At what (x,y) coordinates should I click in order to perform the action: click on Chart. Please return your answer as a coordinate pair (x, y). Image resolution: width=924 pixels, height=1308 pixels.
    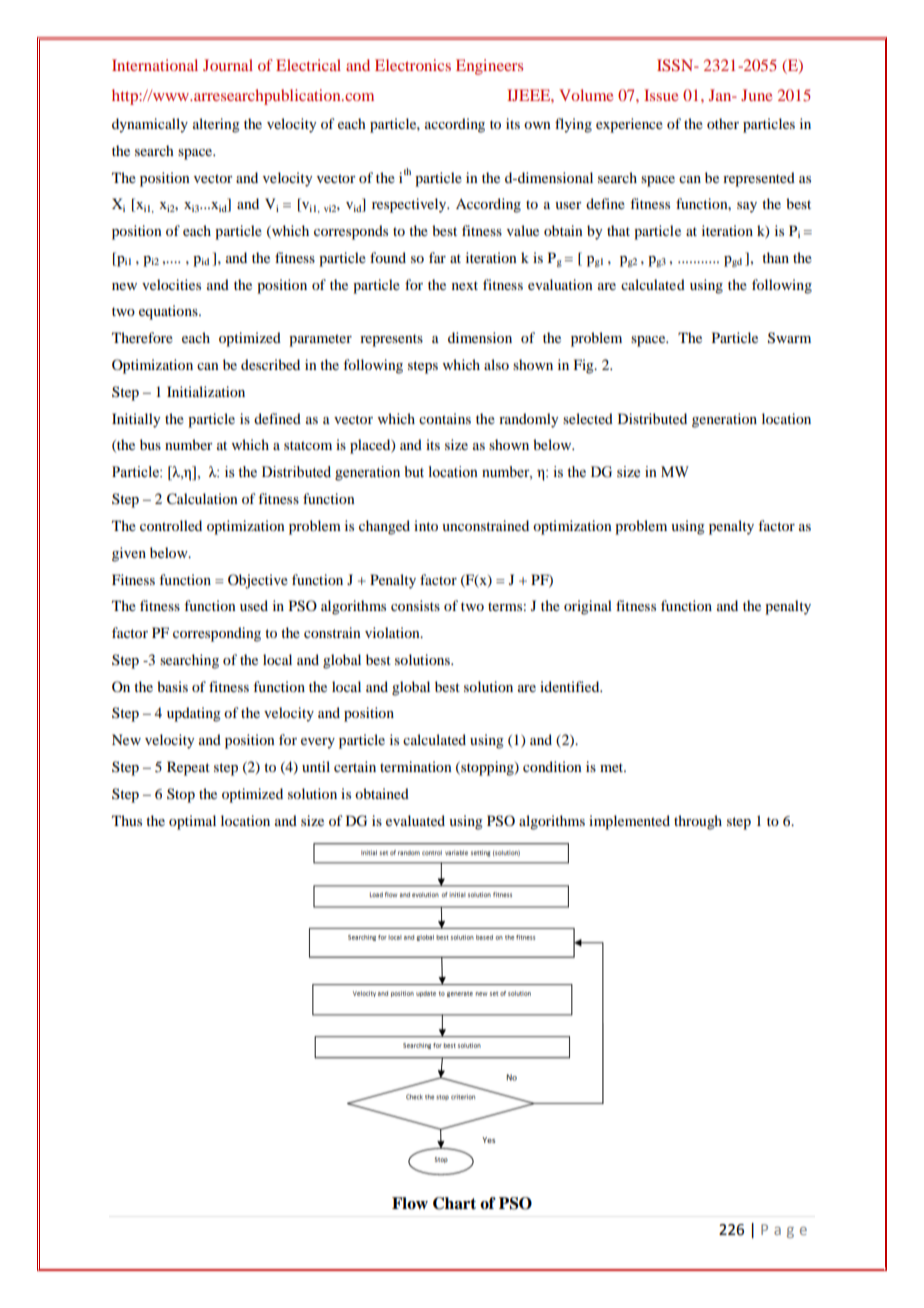
    Looking at the image, I should click on (454, 1203).
